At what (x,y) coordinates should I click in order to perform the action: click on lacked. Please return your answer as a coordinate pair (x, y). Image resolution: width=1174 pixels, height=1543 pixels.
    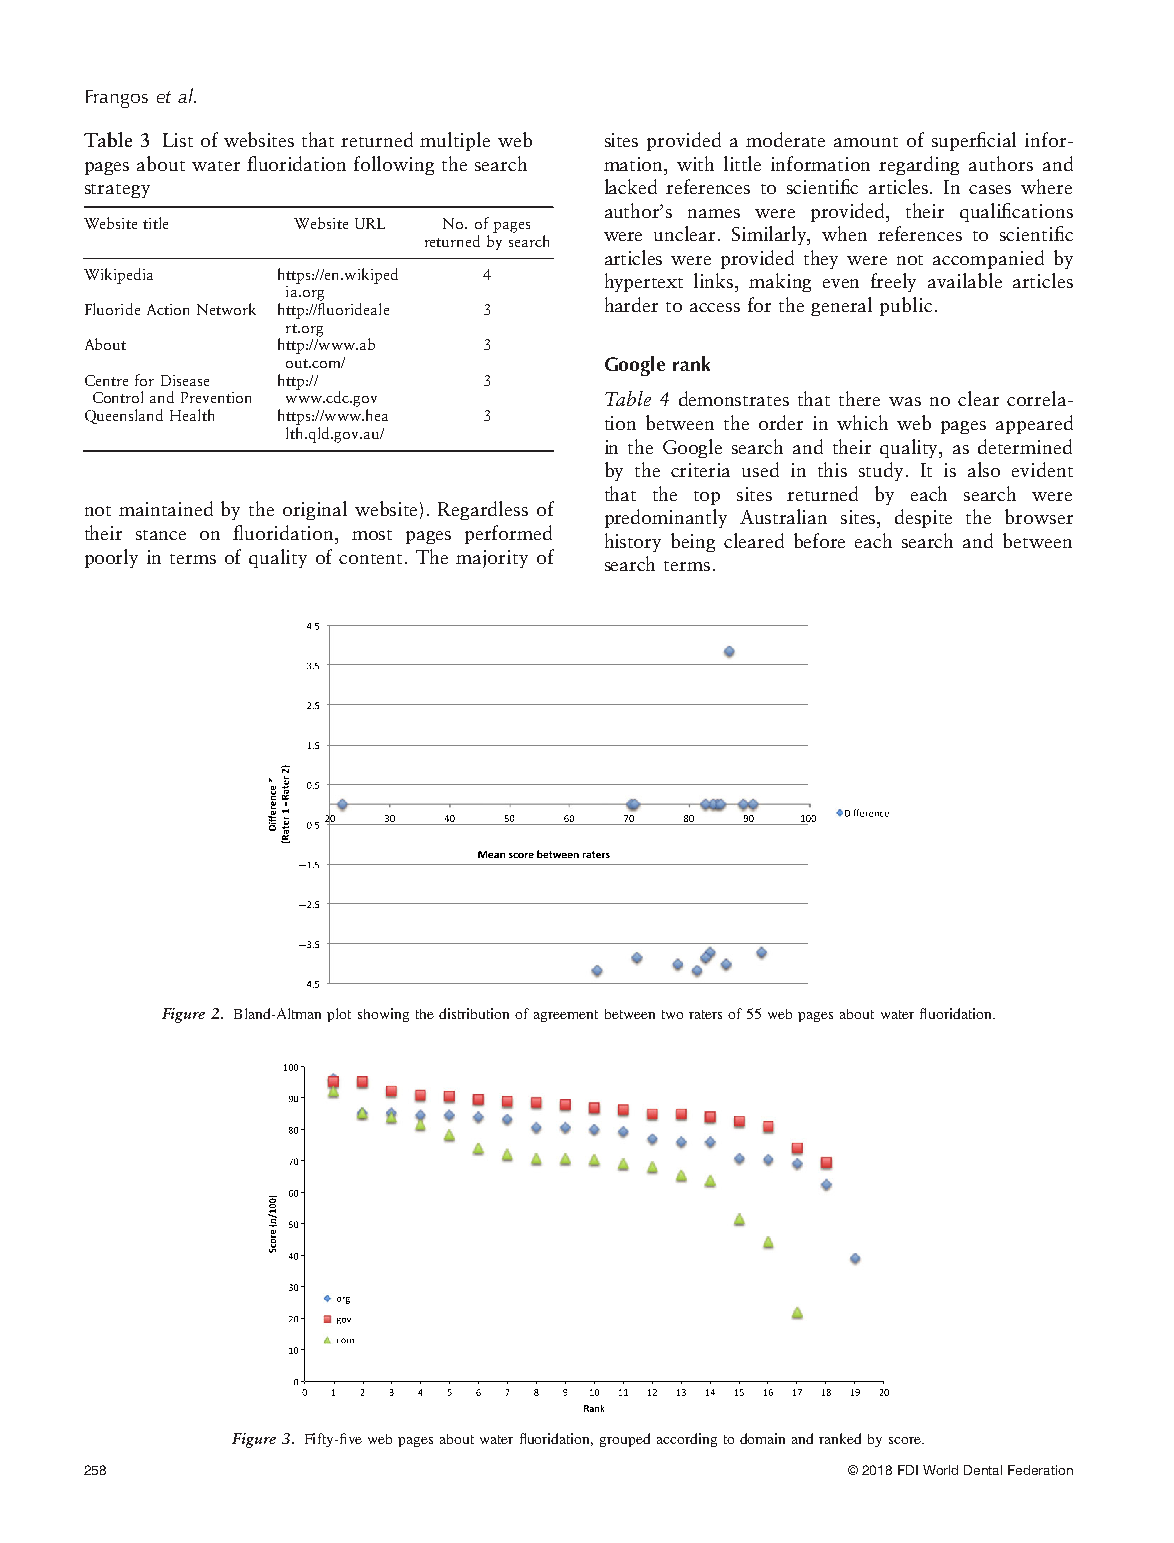
    Looking at the image, I should click on (631, 186).
